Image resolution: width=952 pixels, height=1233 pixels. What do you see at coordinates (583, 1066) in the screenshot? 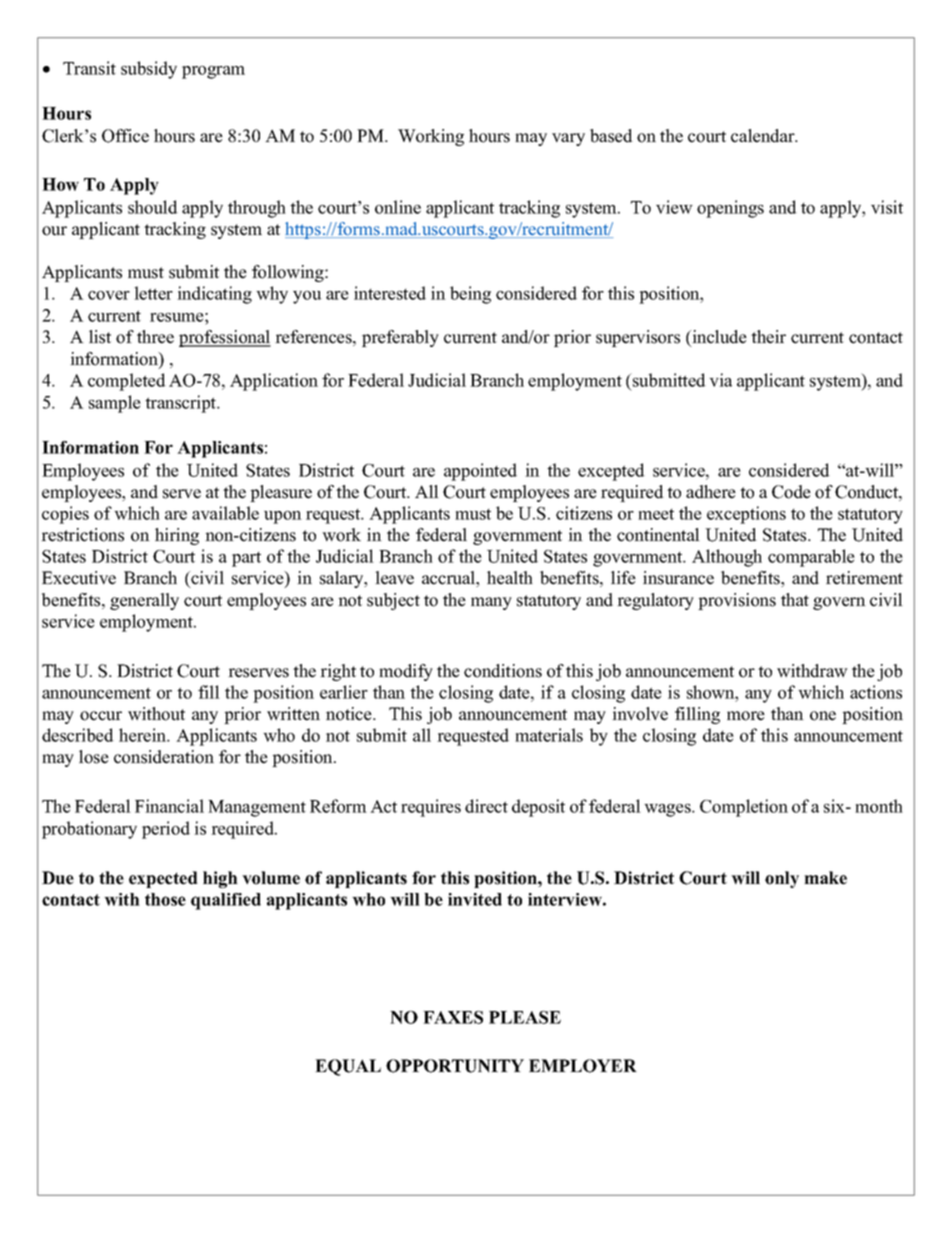
I see `EMPLOYER` at bounding box center [583, 1066].
